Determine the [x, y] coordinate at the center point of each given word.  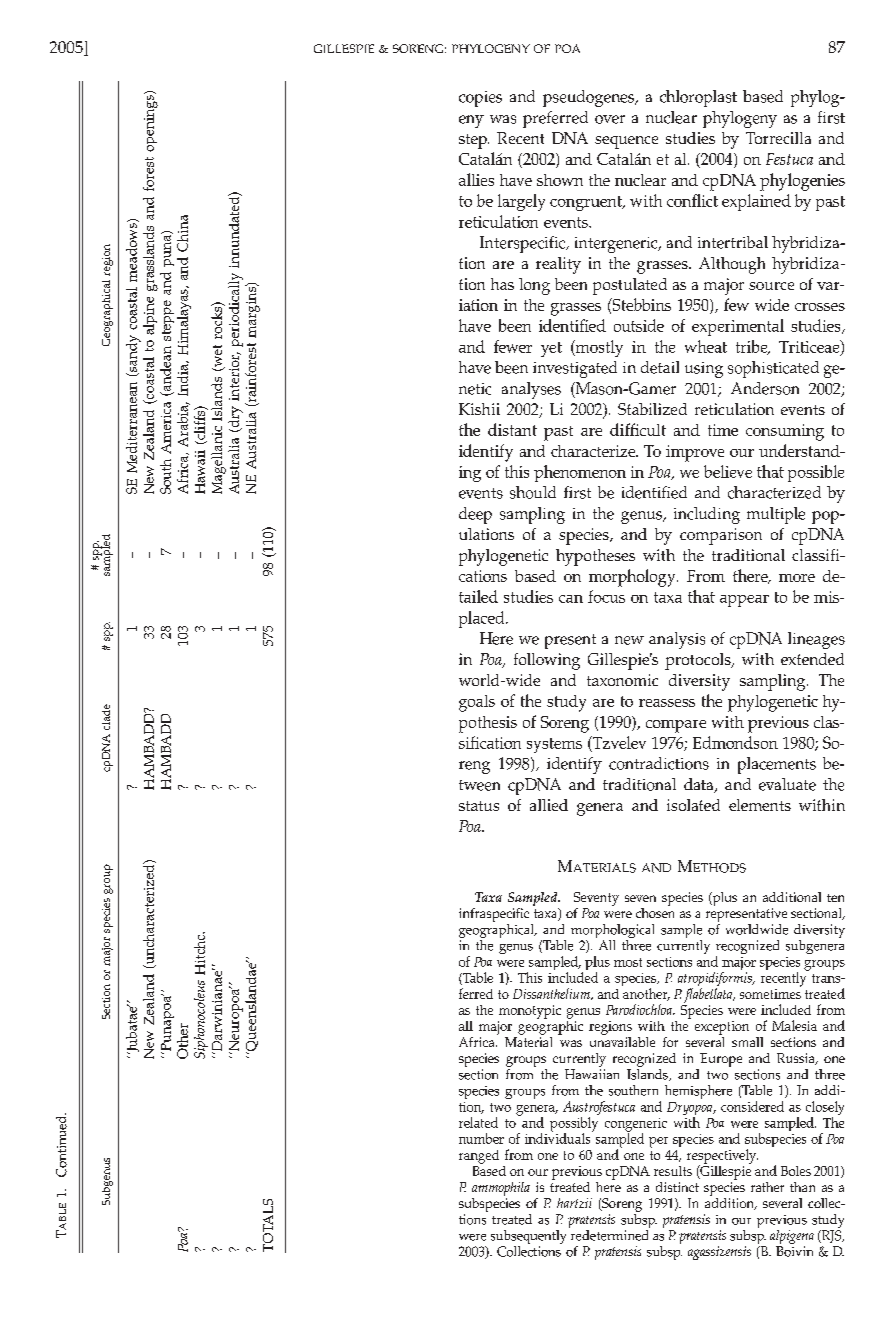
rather [767, 1187]
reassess [667, 703]
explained [756, 202]
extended [812, 659]
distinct [677, 1187]
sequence [626, 142]
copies [480, 99]
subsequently [528, 1238]
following [547, 661]
